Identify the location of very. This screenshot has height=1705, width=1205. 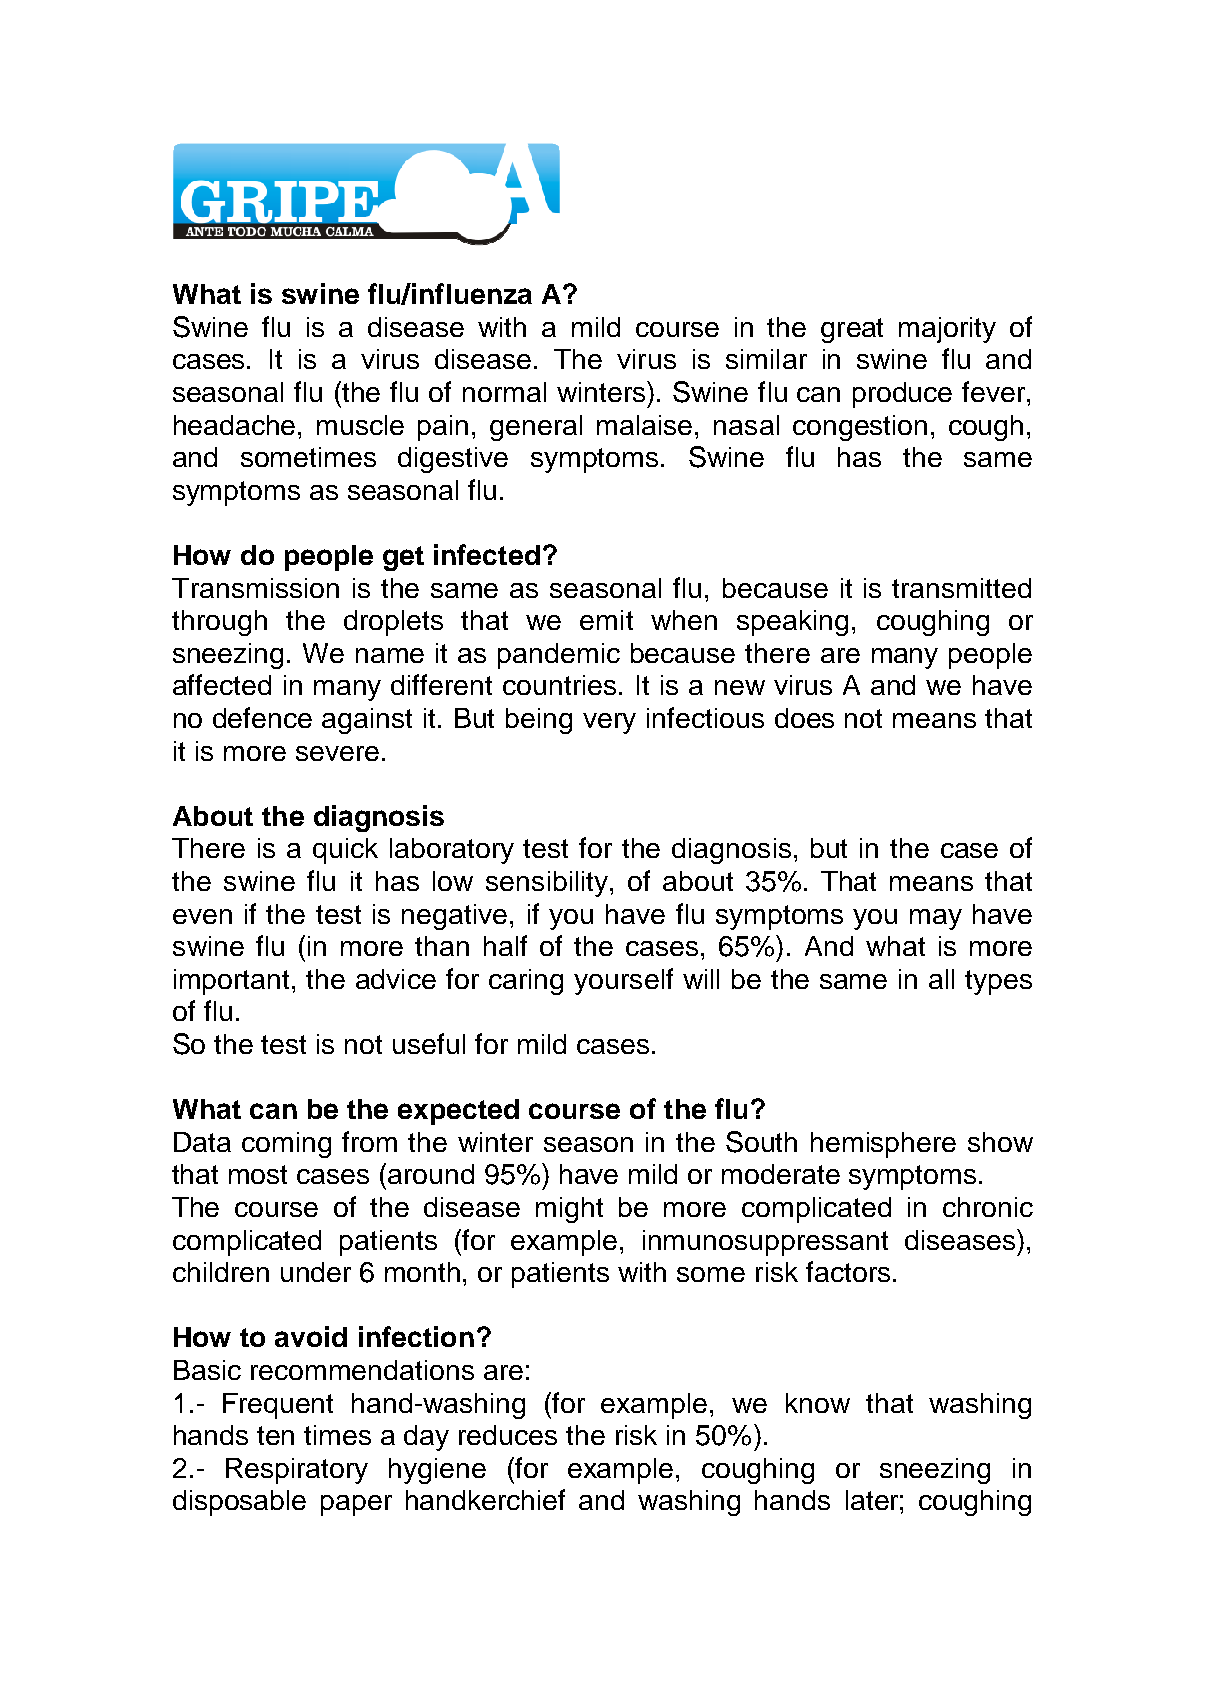
(609, 723).
